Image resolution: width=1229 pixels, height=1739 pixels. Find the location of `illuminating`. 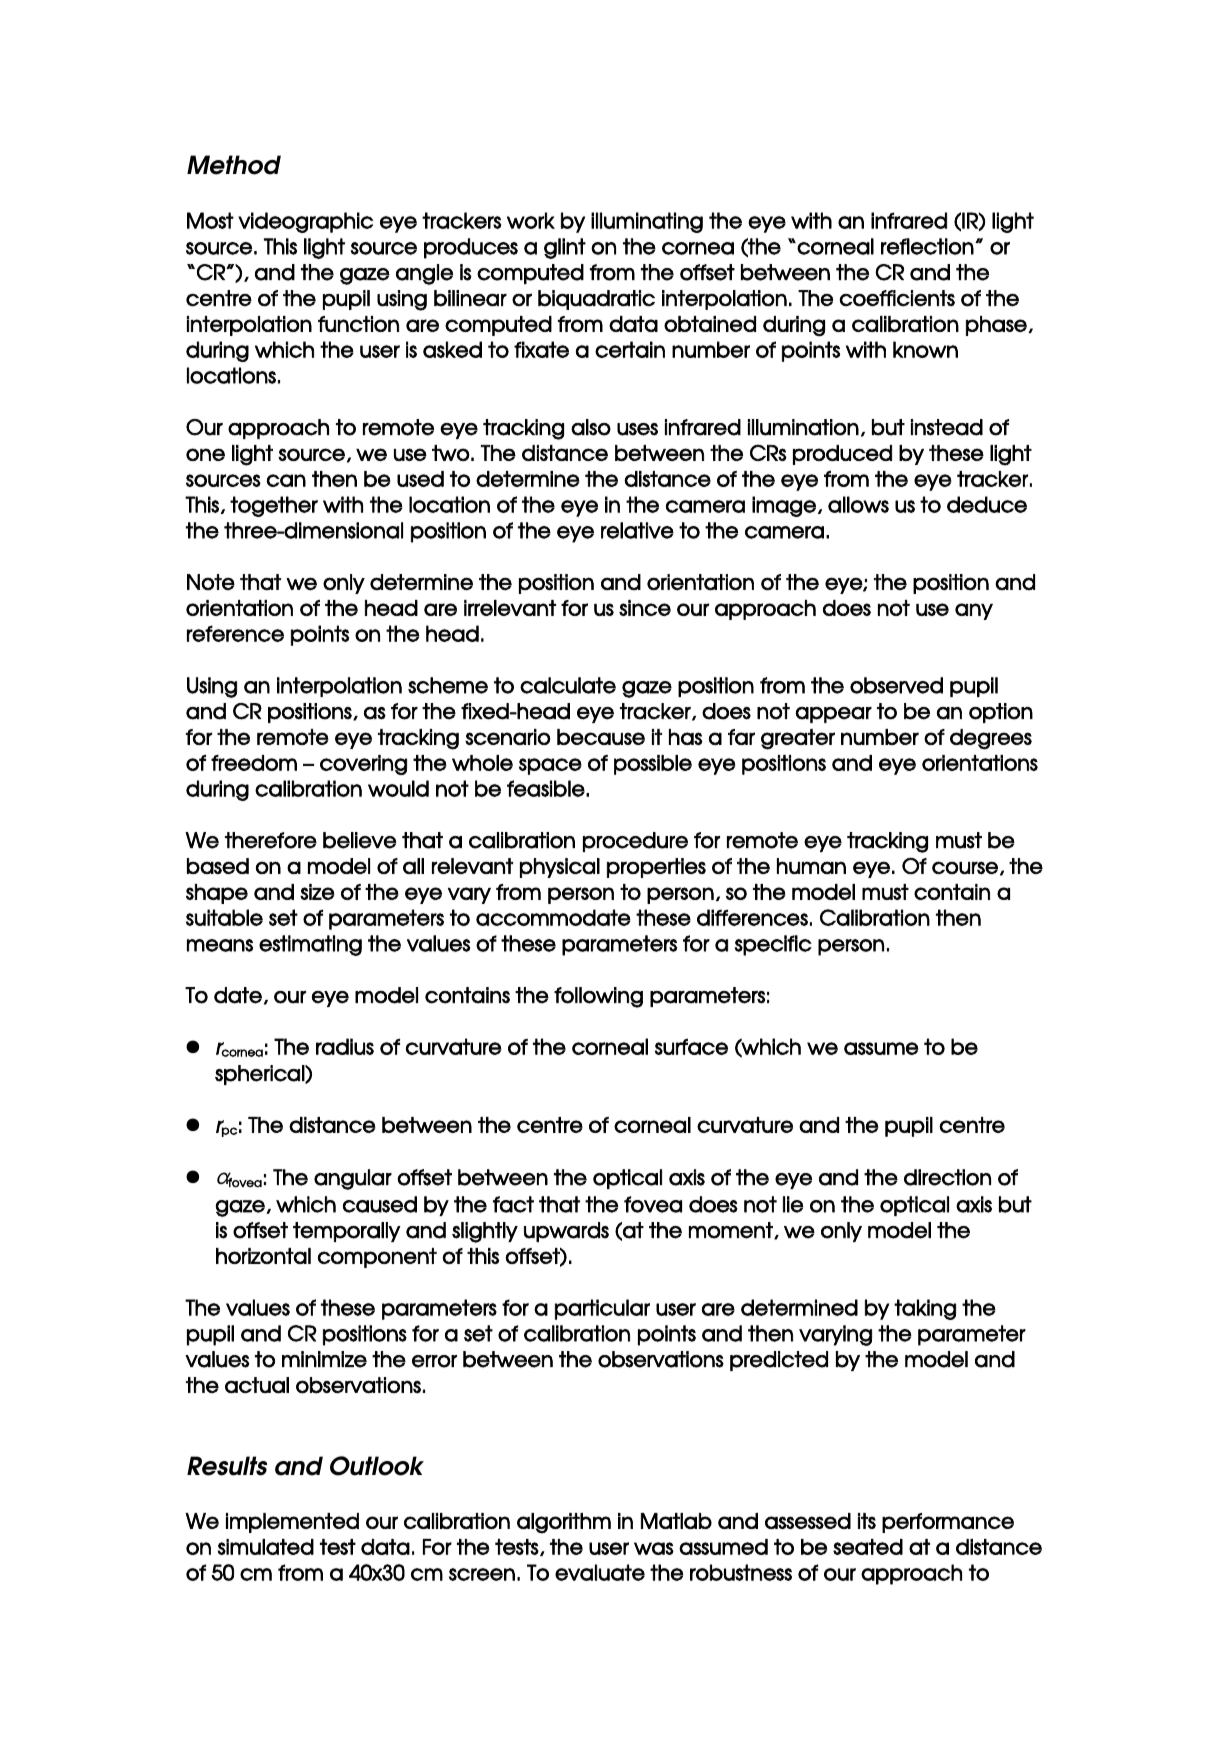

illuminating is located at coordinates (647, 222).
